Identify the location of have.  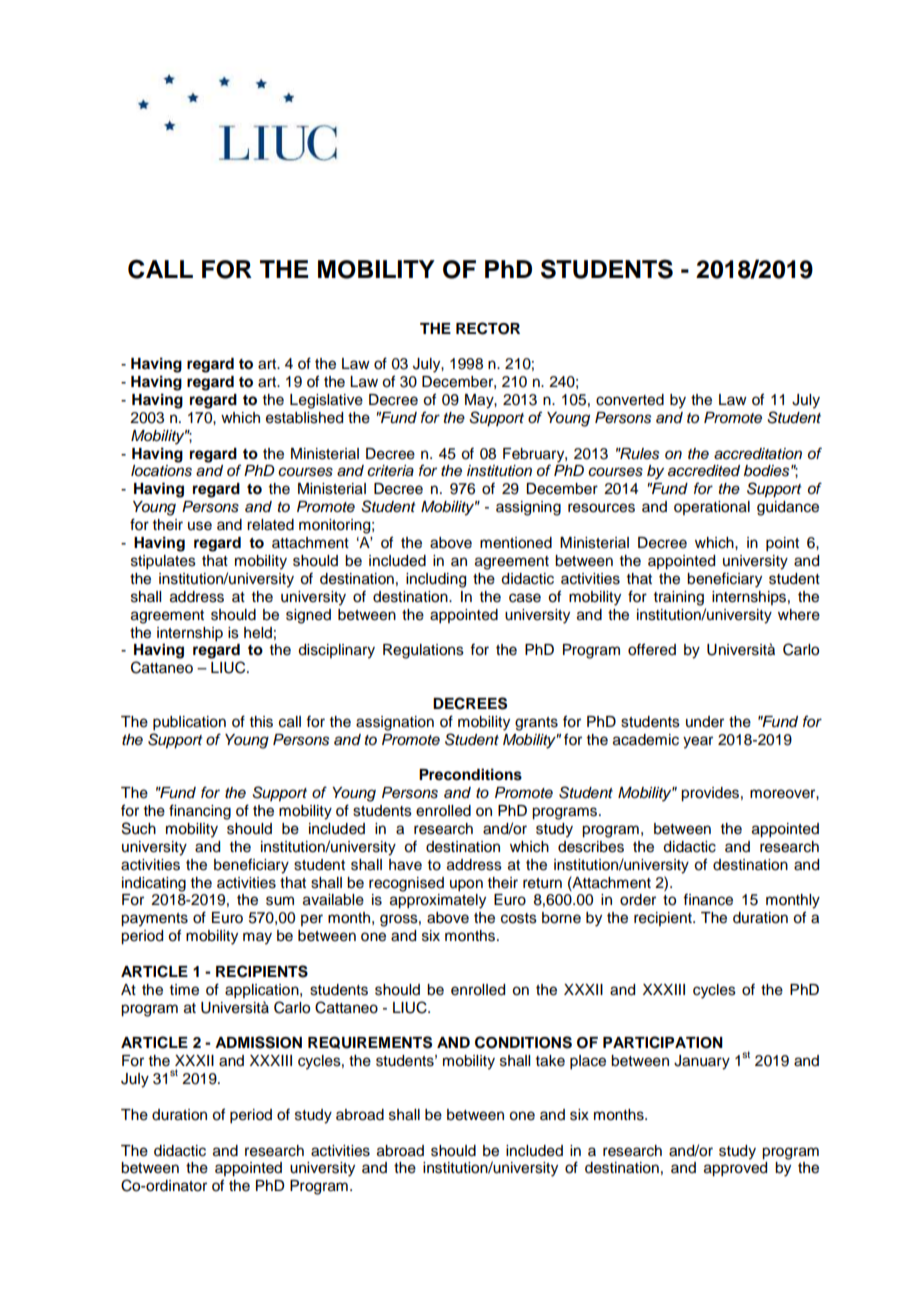
(405, 865).
